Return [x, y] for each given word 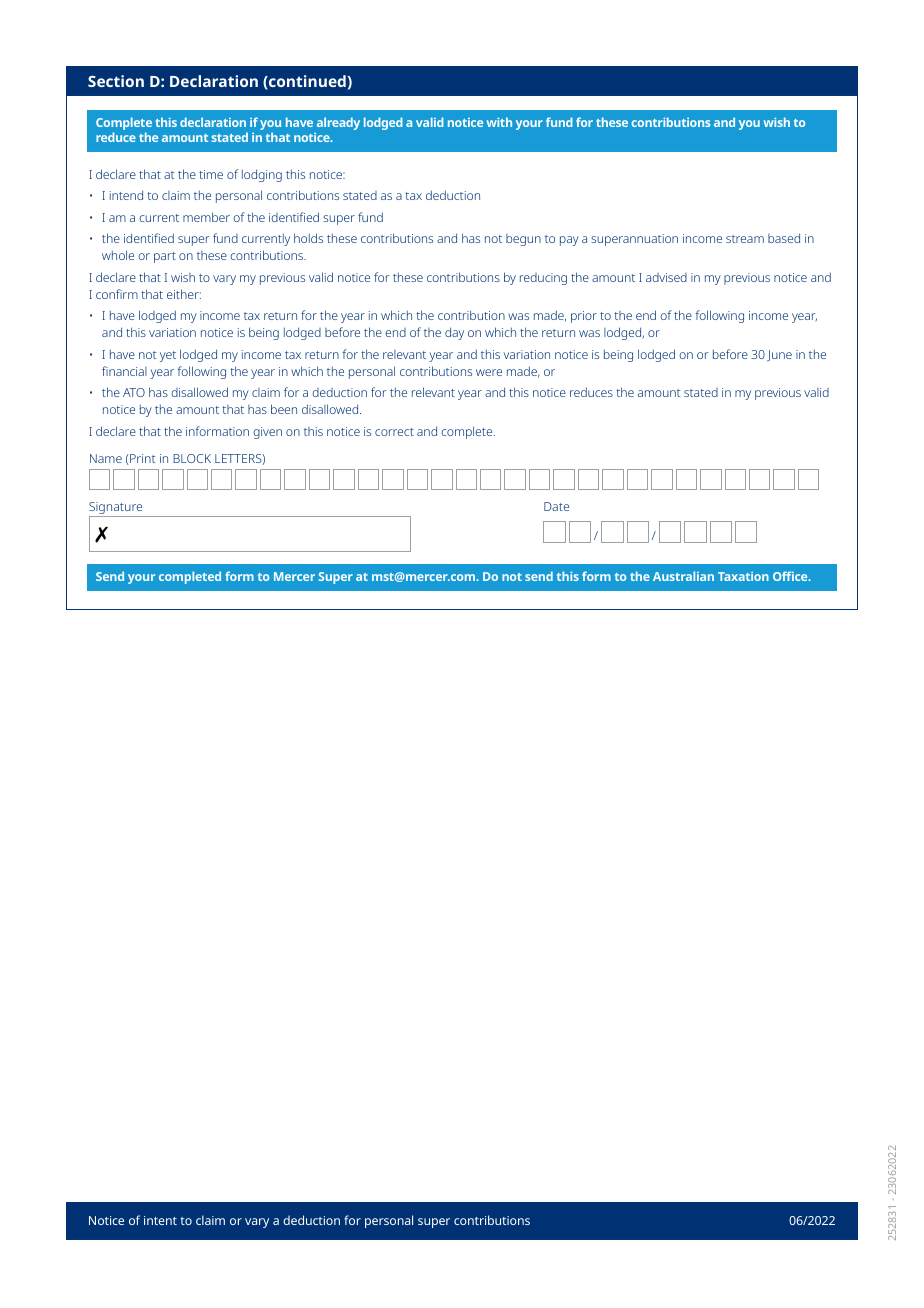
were [489, 372]
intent [160, 1220]
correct [394, 432]
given [267, 433]
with [499, 122]
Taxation [743, 576]
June [779, 355]
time [211, 174]
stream [745, 239]
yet [168, 356]
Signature [117, 509]
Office [791, 576]
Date [556, 506]
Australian [683, 576]
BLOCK [192, 458]
